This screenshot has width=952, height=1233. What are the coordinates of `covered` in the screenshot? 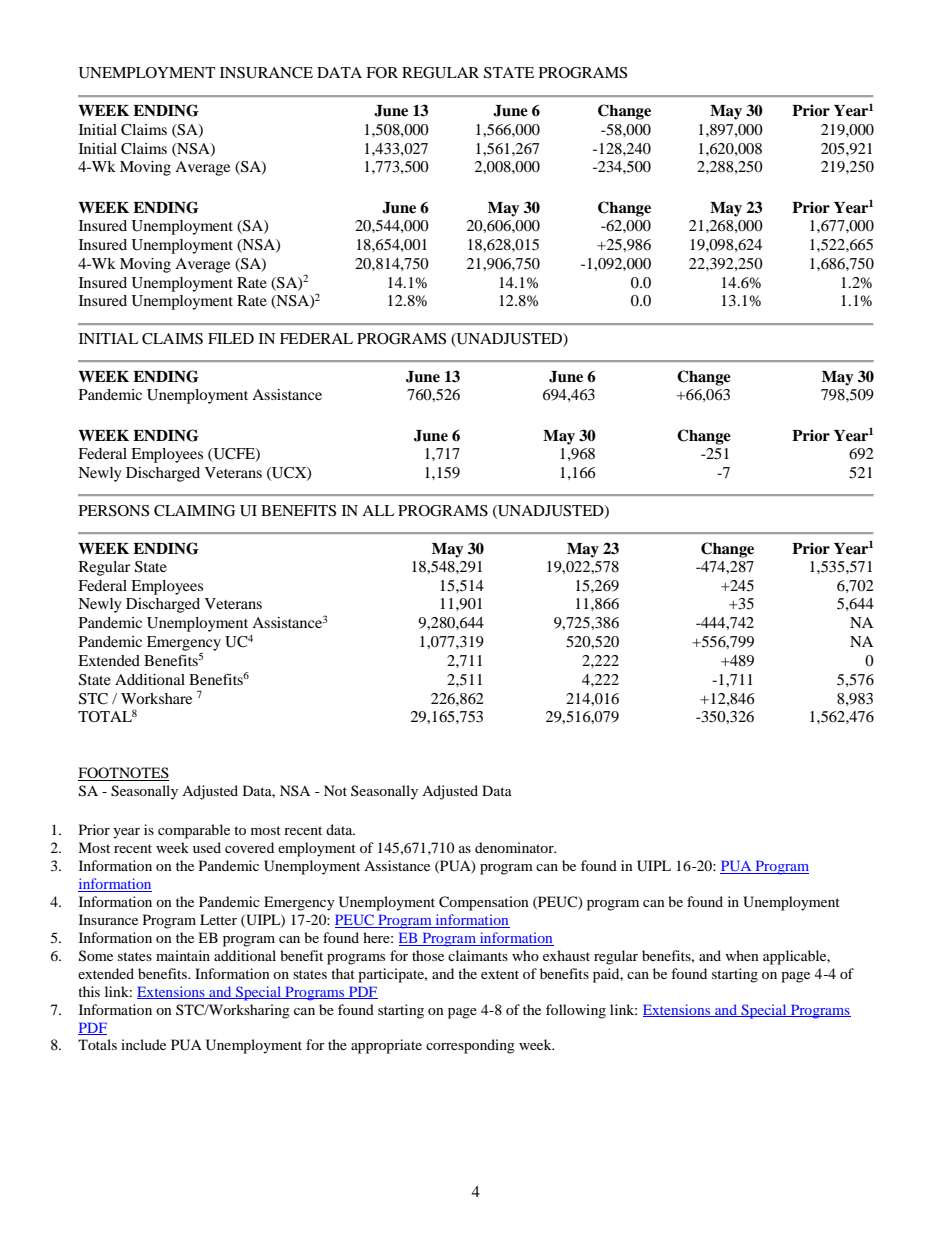 It's located at (249, 847).
